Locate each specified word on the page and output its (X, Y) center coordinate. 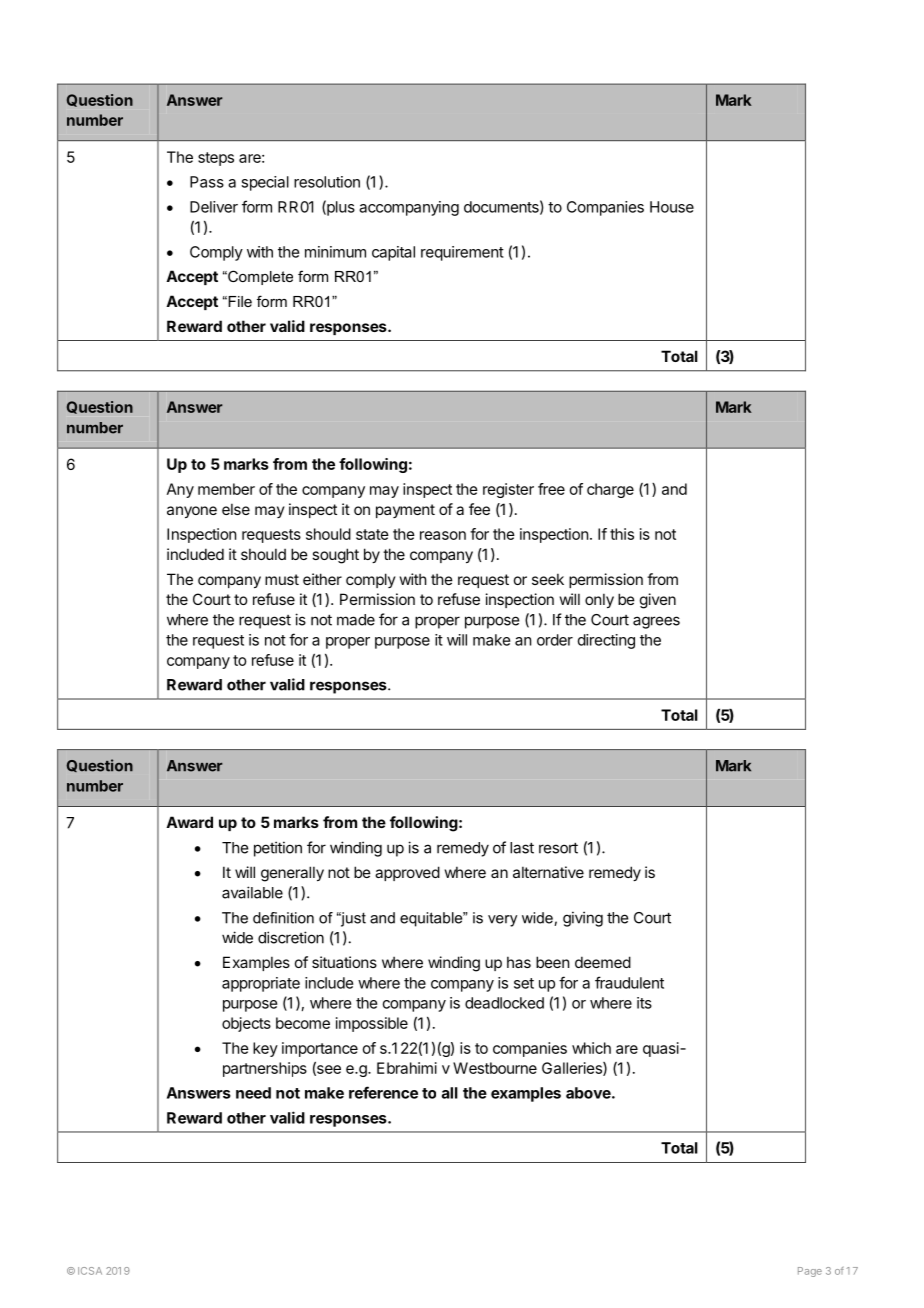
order (555, 640)
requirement (462, 253)
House (672, 207)
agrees (656, 622)
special (265, 183)
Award (189, 822)
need (253, 1093)
